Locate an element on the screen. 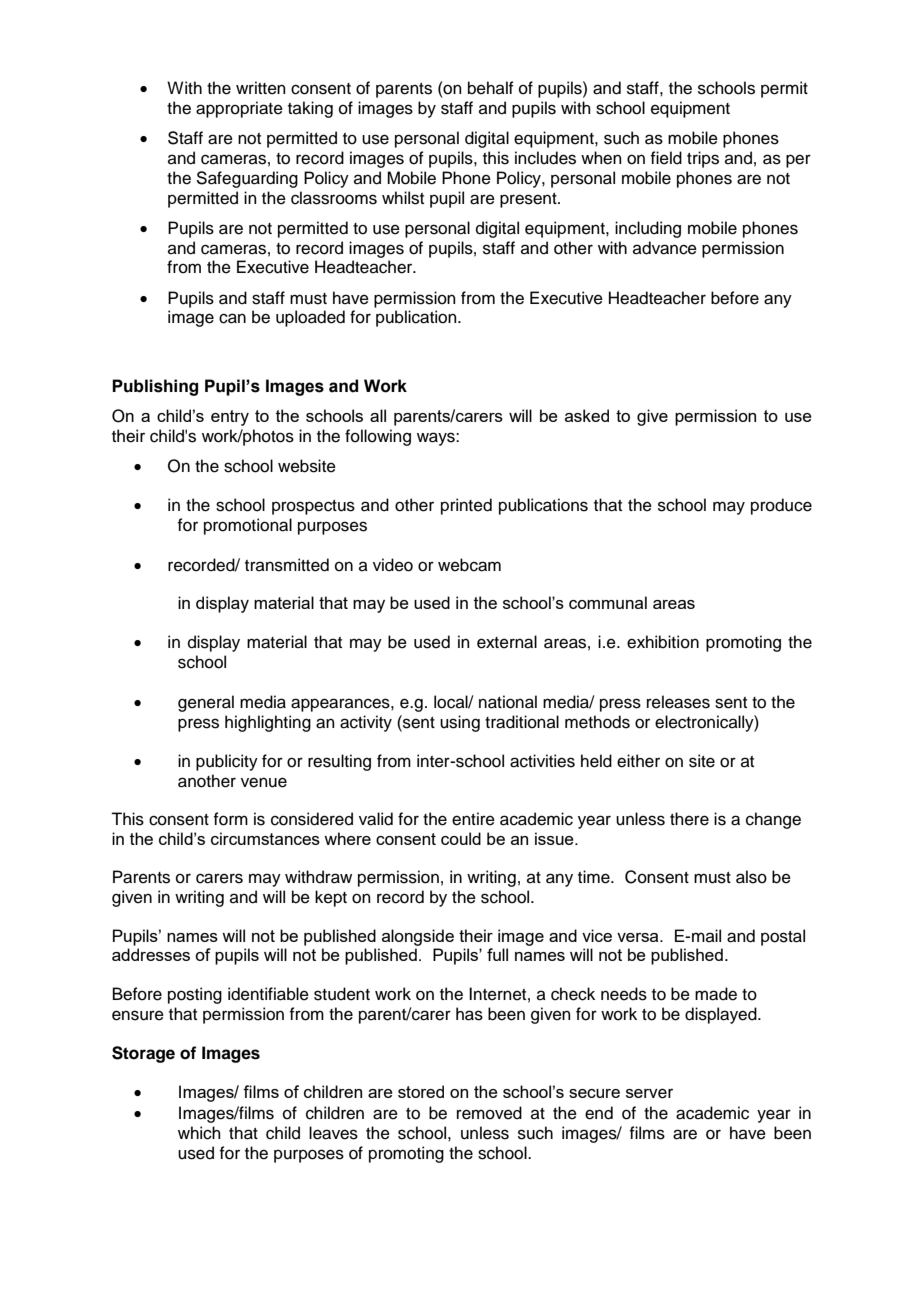  webcam is located at coordinates (469, 565).
